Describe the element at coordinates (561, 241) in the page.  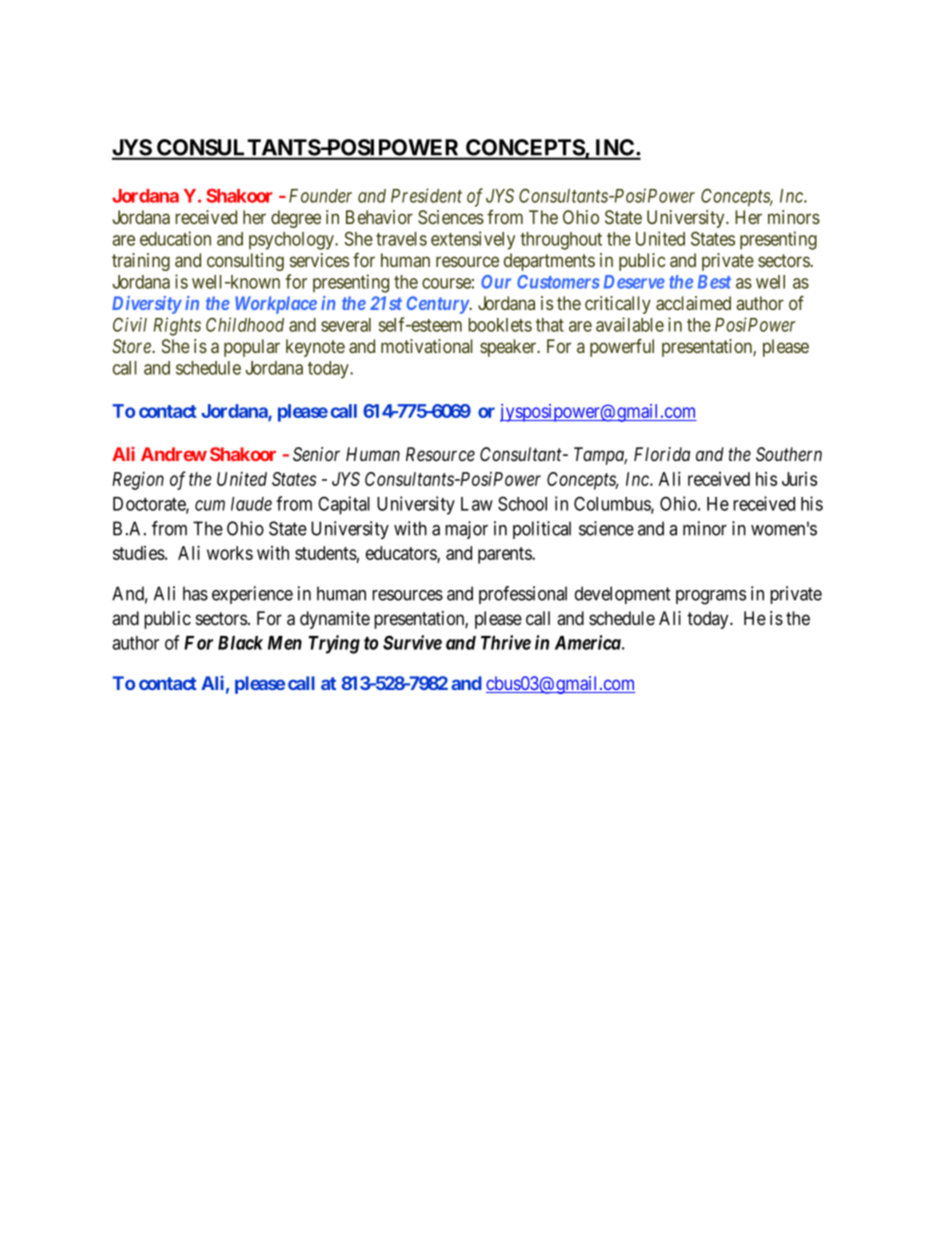
I see `throughout` at that location.
